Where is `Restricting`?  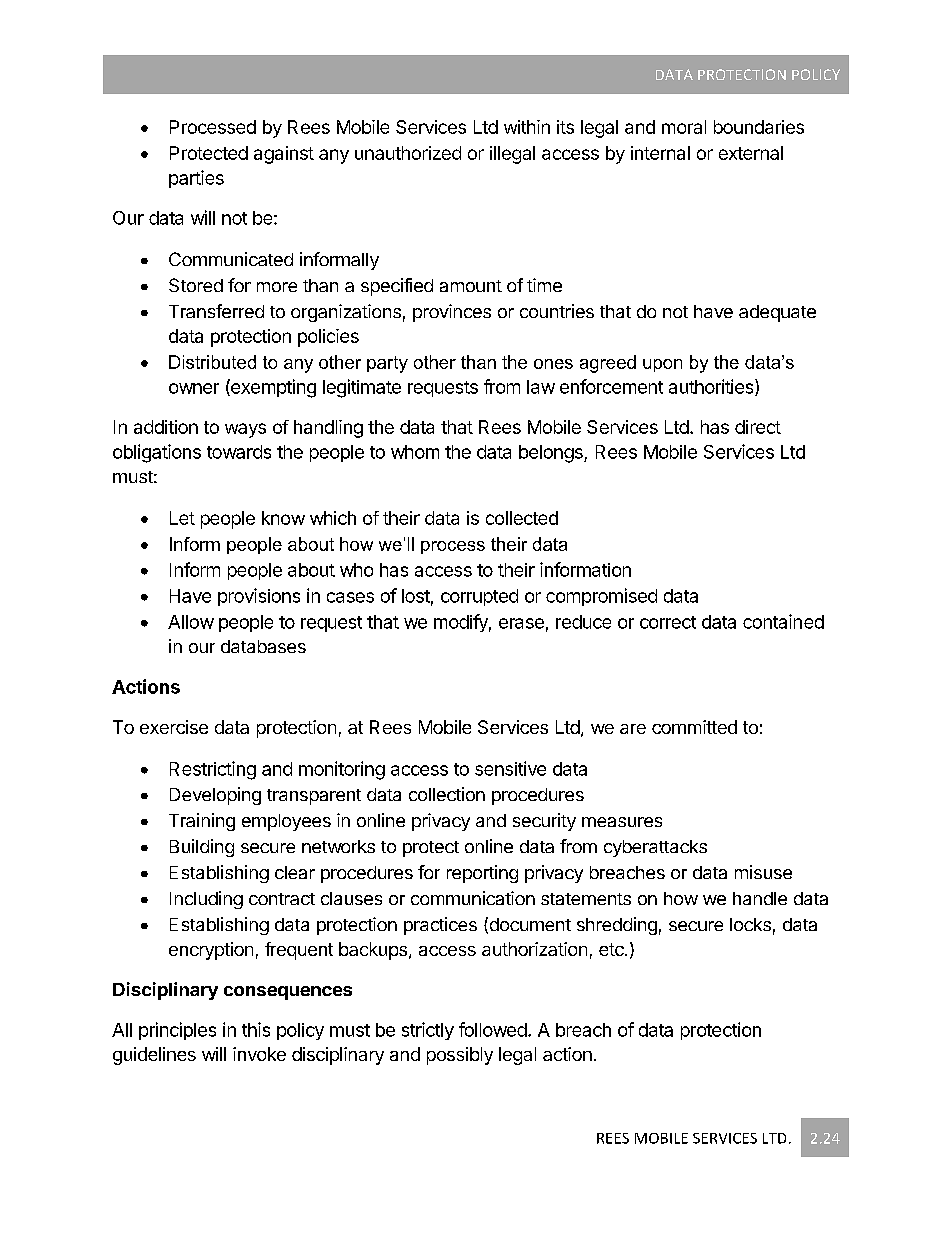
Restricting is located at coordinates (213, 770).
